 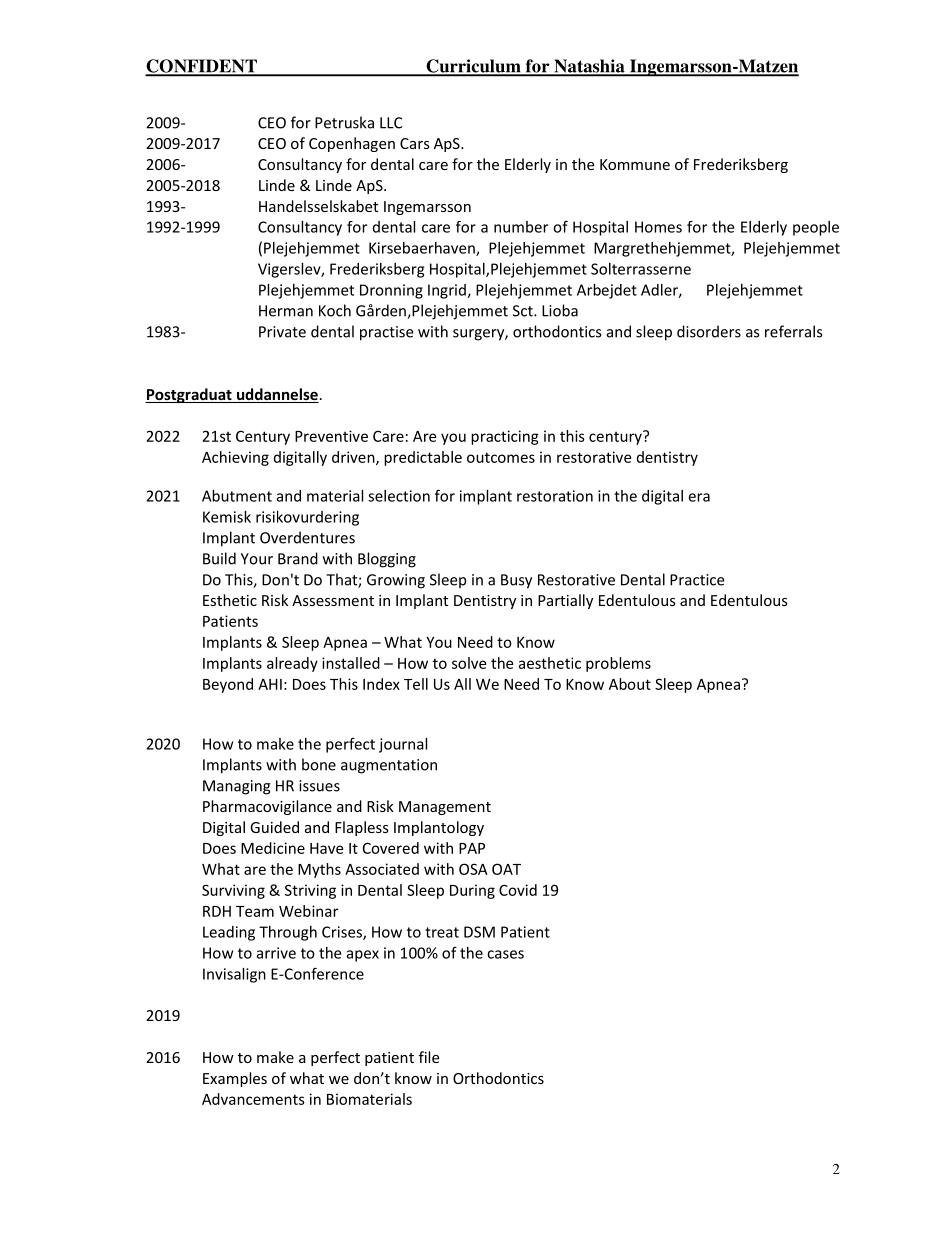 What do you see at coordinates (352, 144) in the screenshot?
I see `Copenhagen` at bounding box center [352, 144].
